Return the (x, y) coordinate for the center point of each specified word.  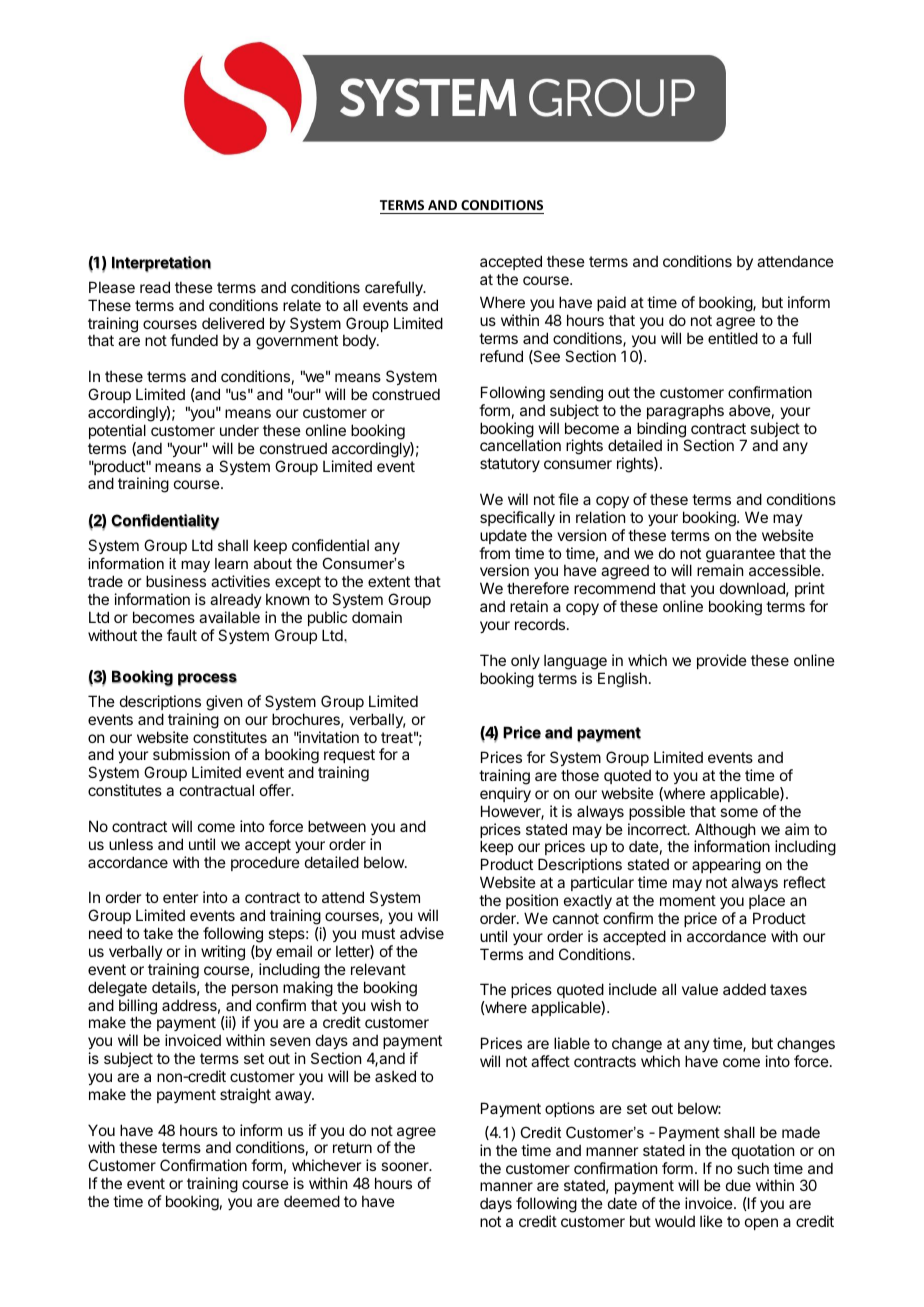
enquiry (505, 794)
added (744, 989)
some (739, 812)
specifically (517, 518)
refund (501, 356)
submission (191, 754)
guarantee (740, 556)
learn (231, 563)
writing (223, 953)
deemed (312, 1201)
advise (422, 933)
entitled (733, 338)
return (352, 1147)
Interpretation (161, 264)
